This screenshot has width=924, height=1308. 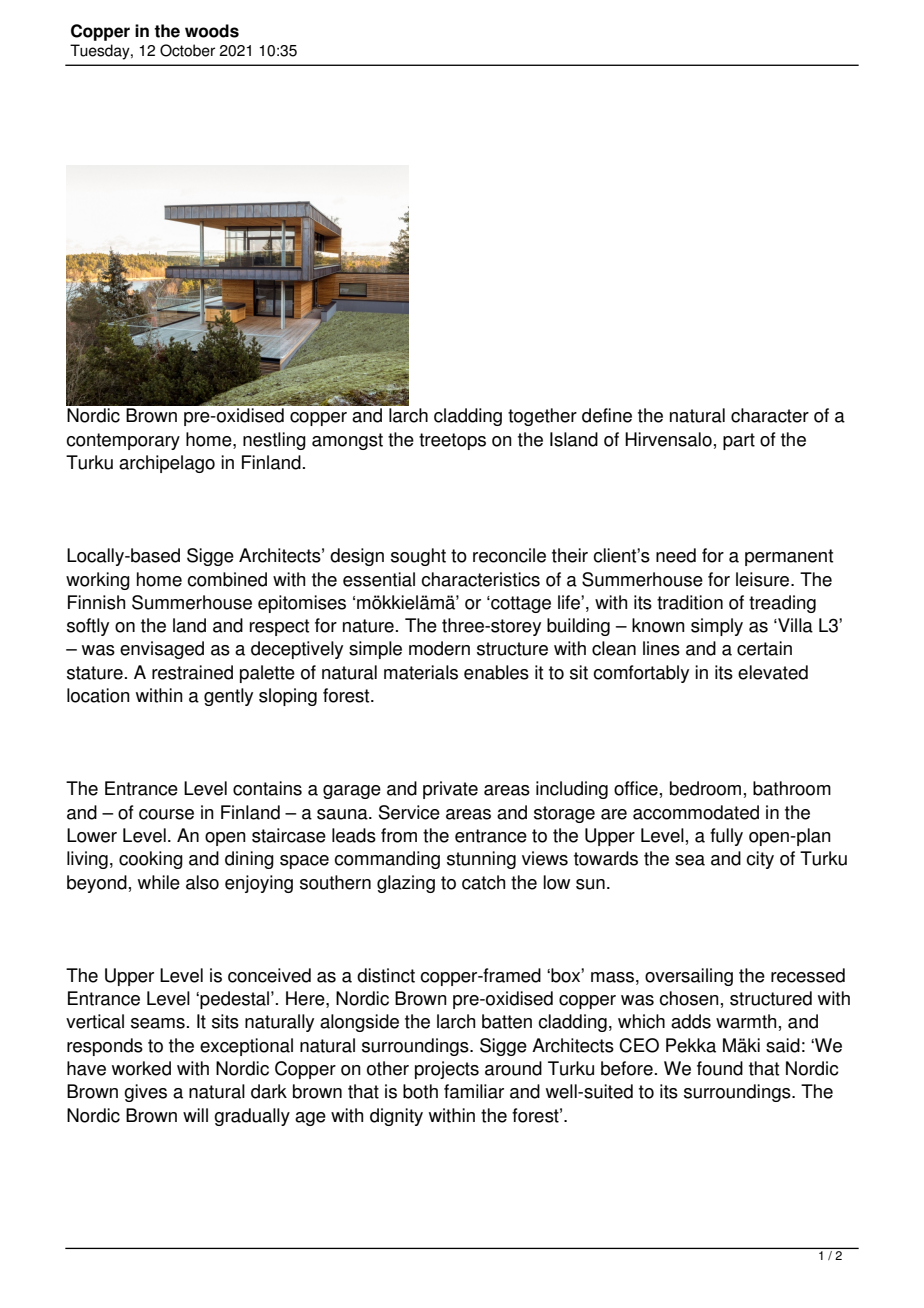 I want to click on gives, so click(x=145, y=1093).
